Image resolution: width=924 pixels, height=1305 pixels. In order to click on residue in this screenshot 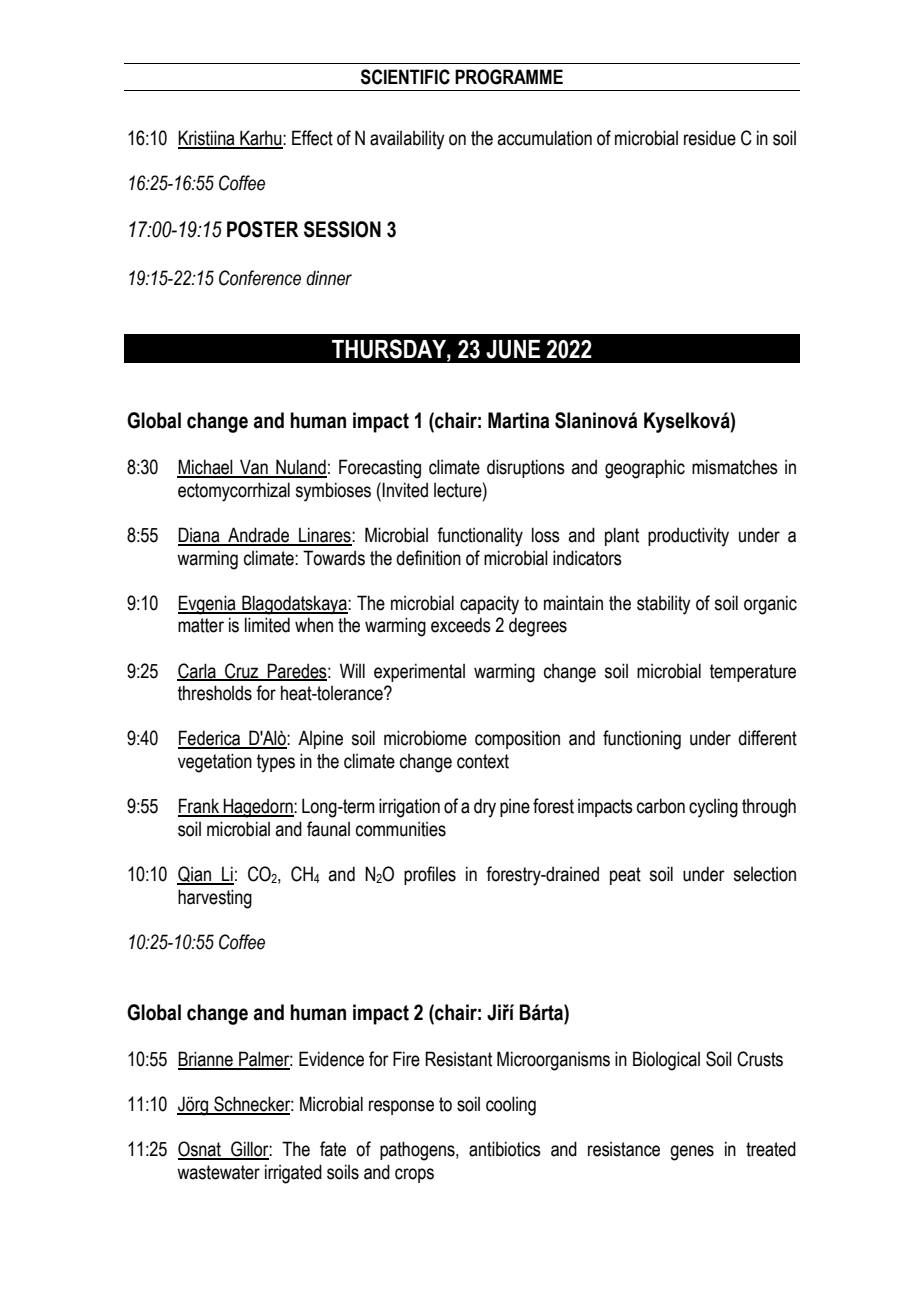, I will do `click(710, 138)`.
